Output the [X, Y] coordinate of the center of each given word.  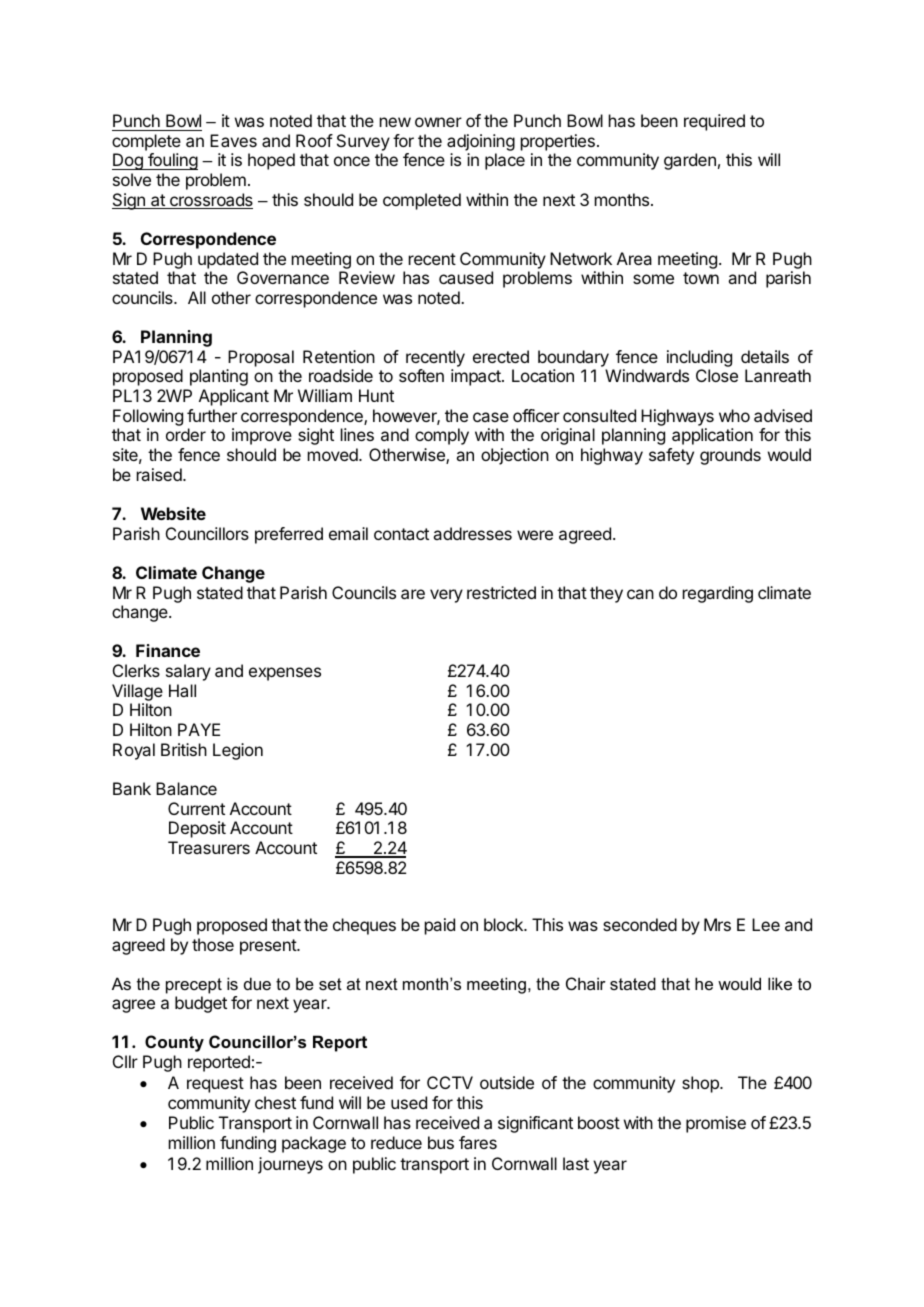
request [215, 1085]
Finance [168, 650]
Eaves [233, 140]
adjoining [481, 142]
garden [690, 161]
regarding [718, 594]
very [446, 596]
